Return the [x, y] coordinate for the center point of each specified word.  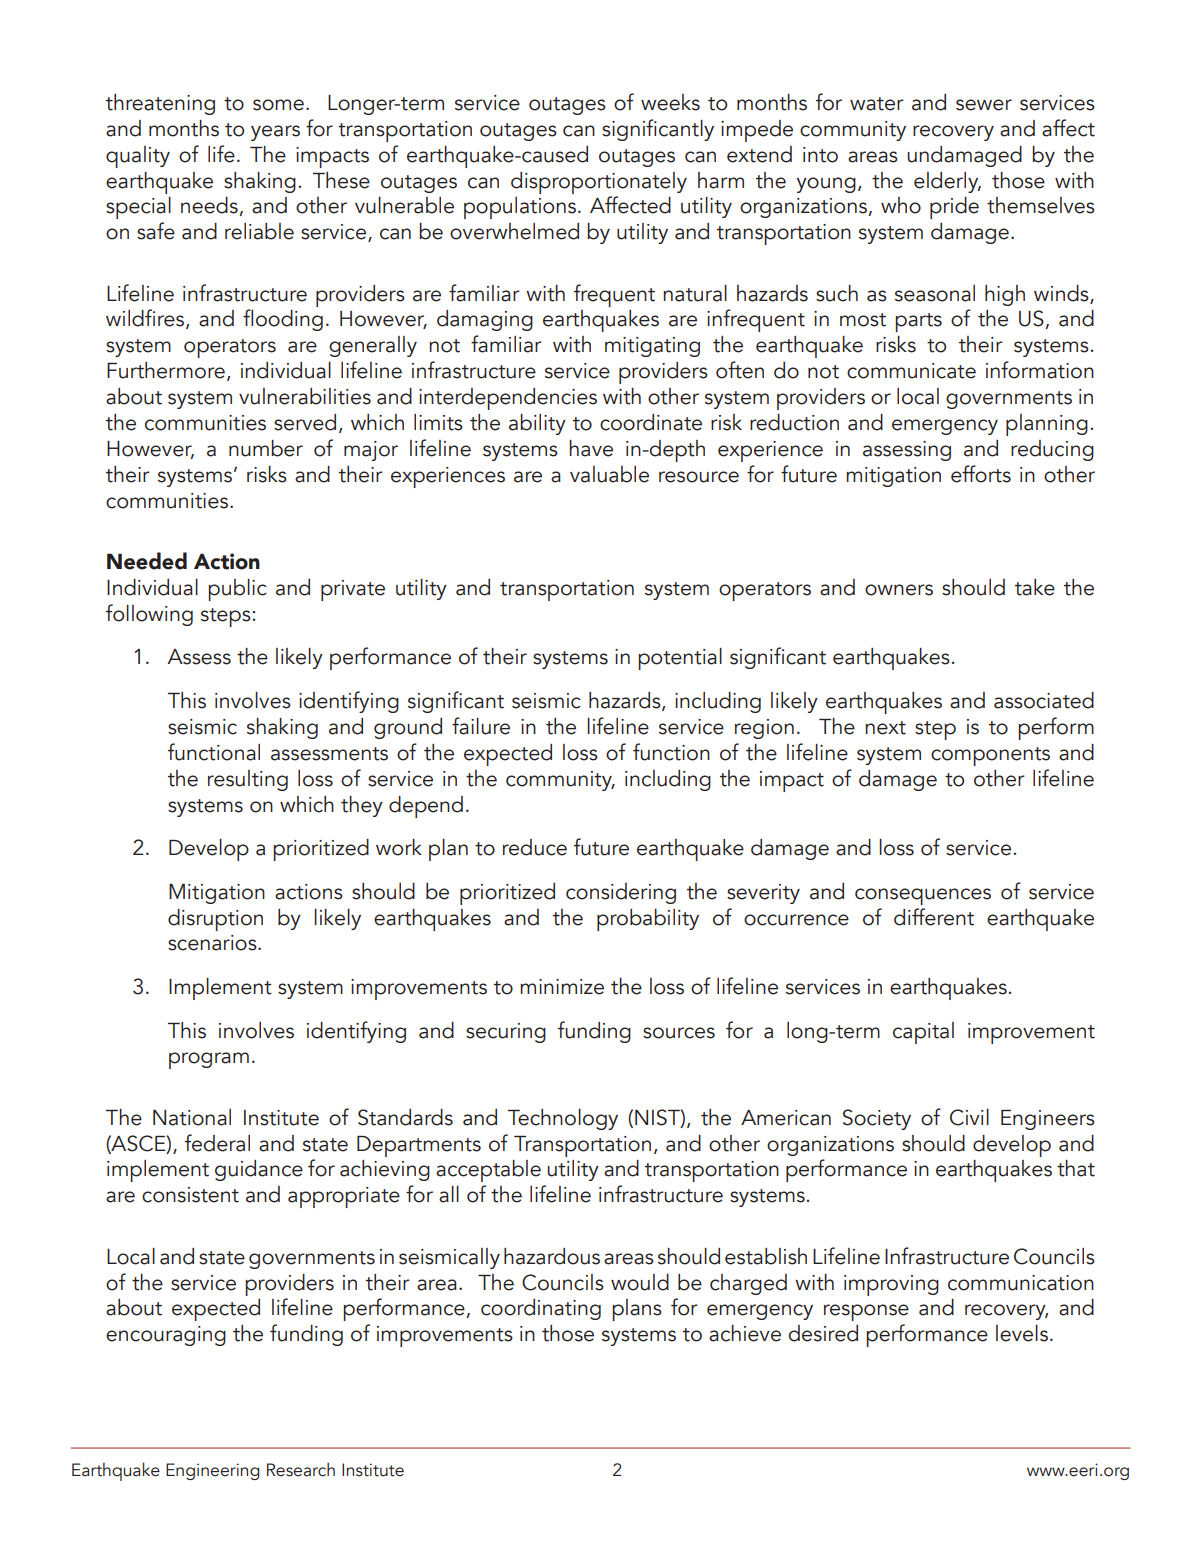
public [237, 590]
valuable [609, 474]
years [275, 133]
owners [899, 590]
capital [923, 1033]
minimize [562, 987]
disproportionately [599, 183]
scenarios [213, 943]
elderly [947, 182]
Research [301, 1470]
